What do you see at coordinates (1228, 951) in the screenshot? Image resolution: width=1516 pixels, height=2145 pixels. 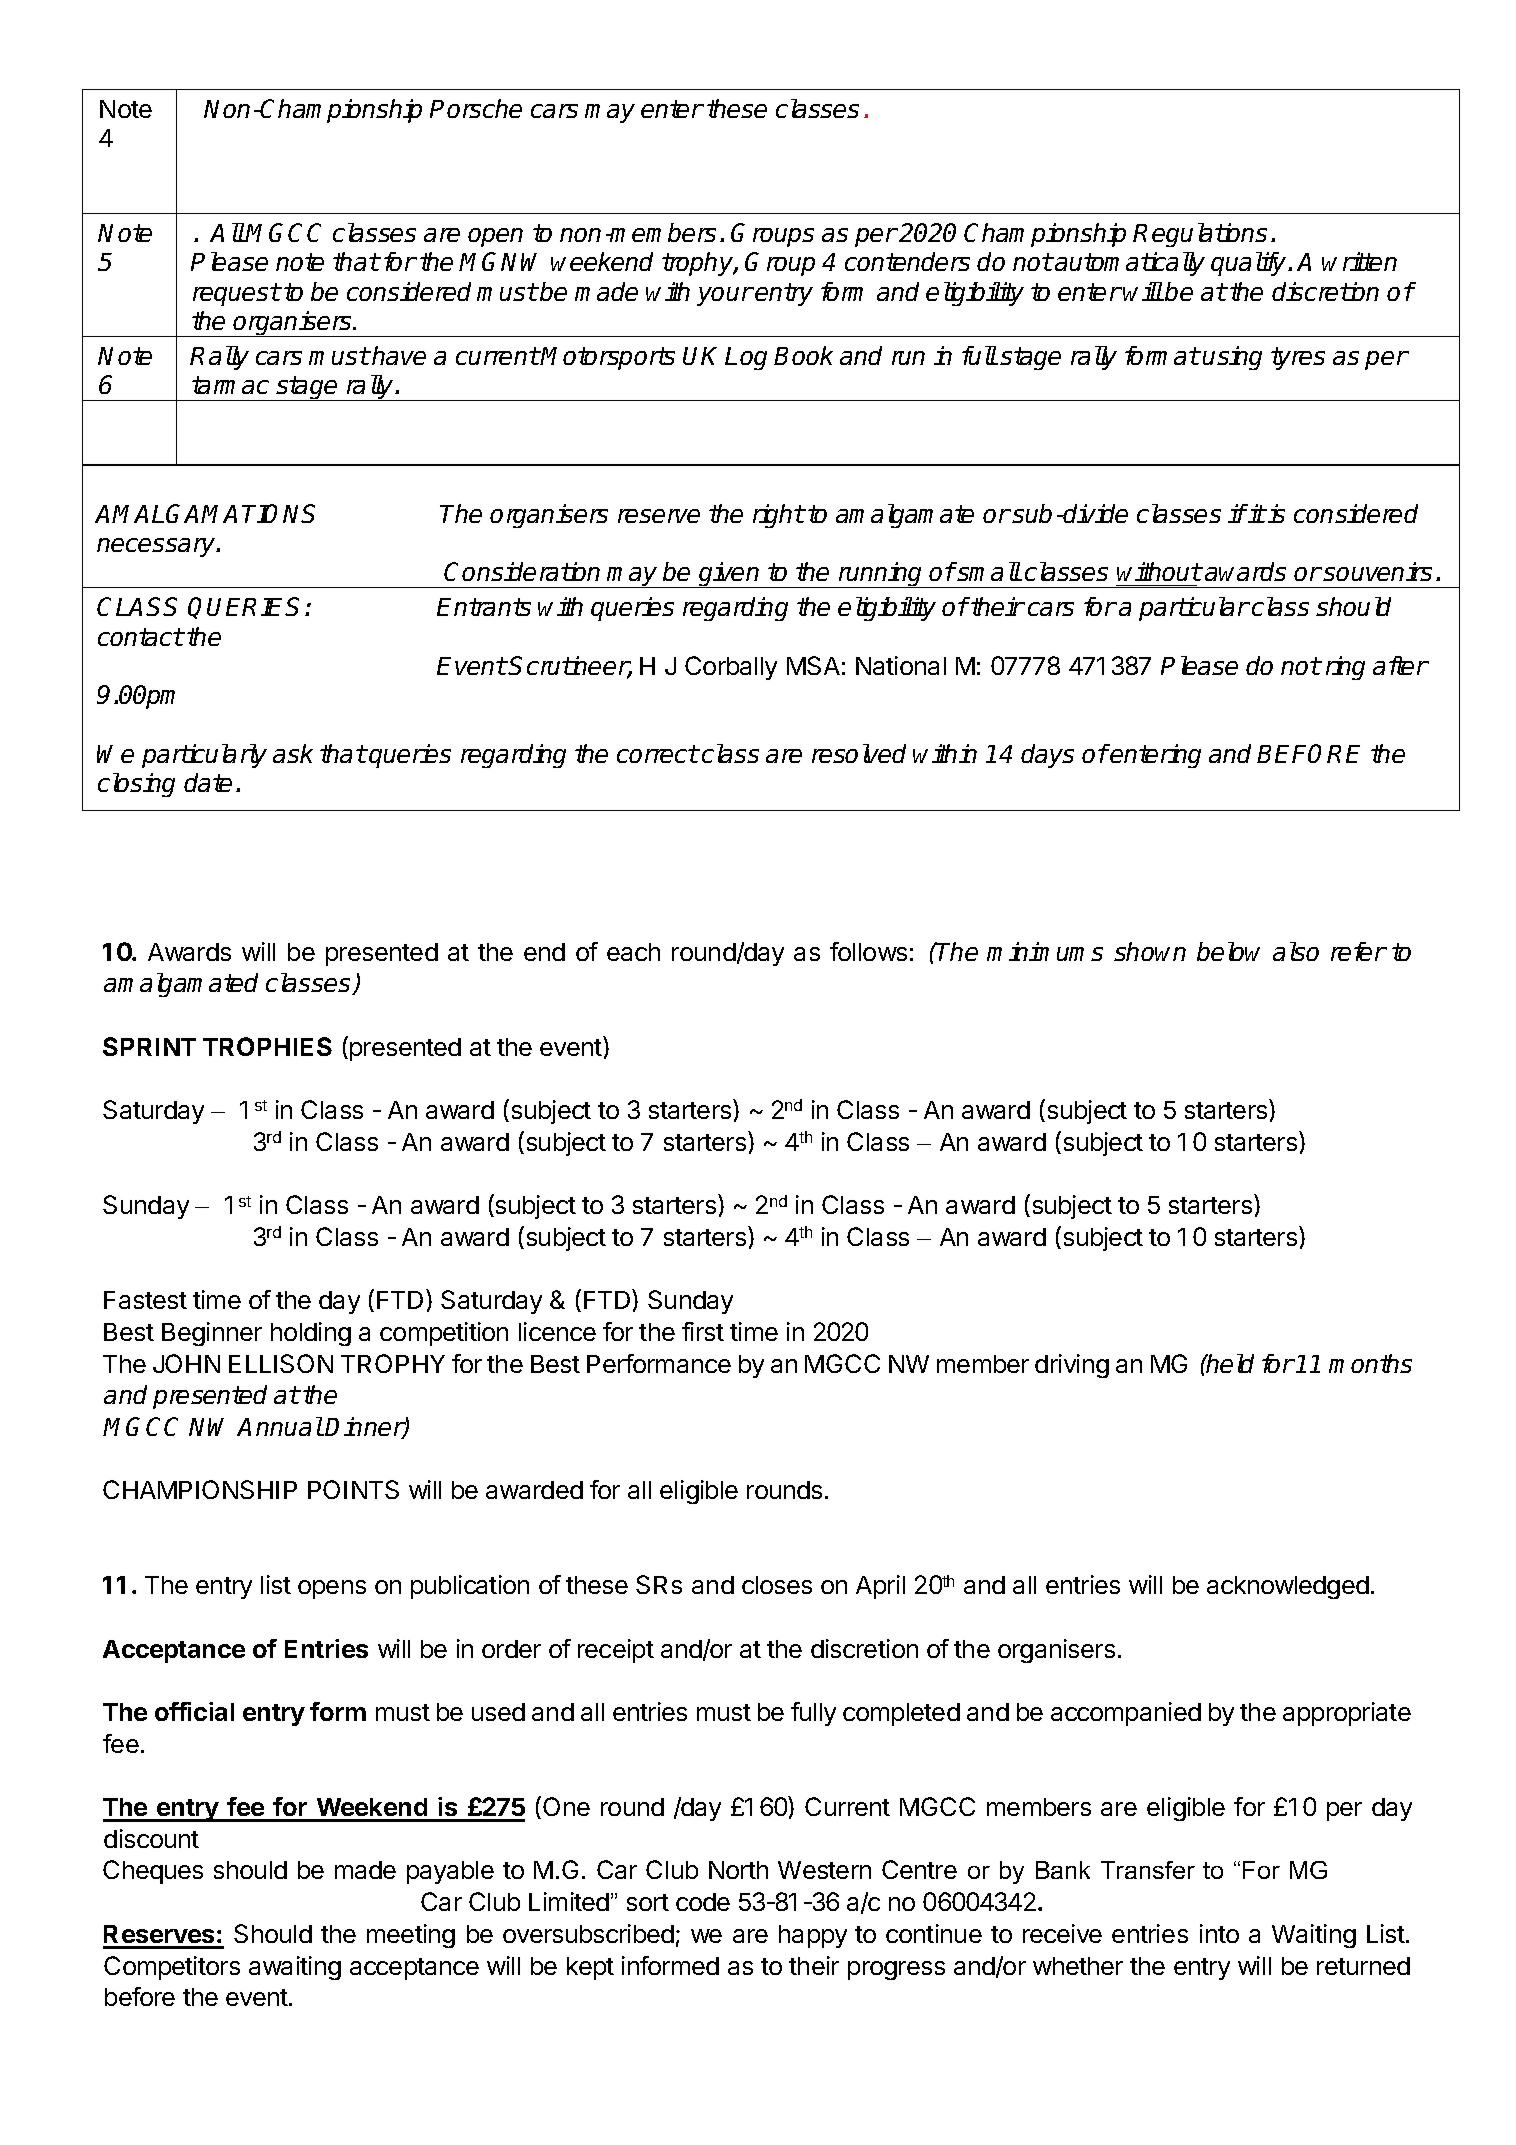 I see `below` at bounding box center [1228, 951].
